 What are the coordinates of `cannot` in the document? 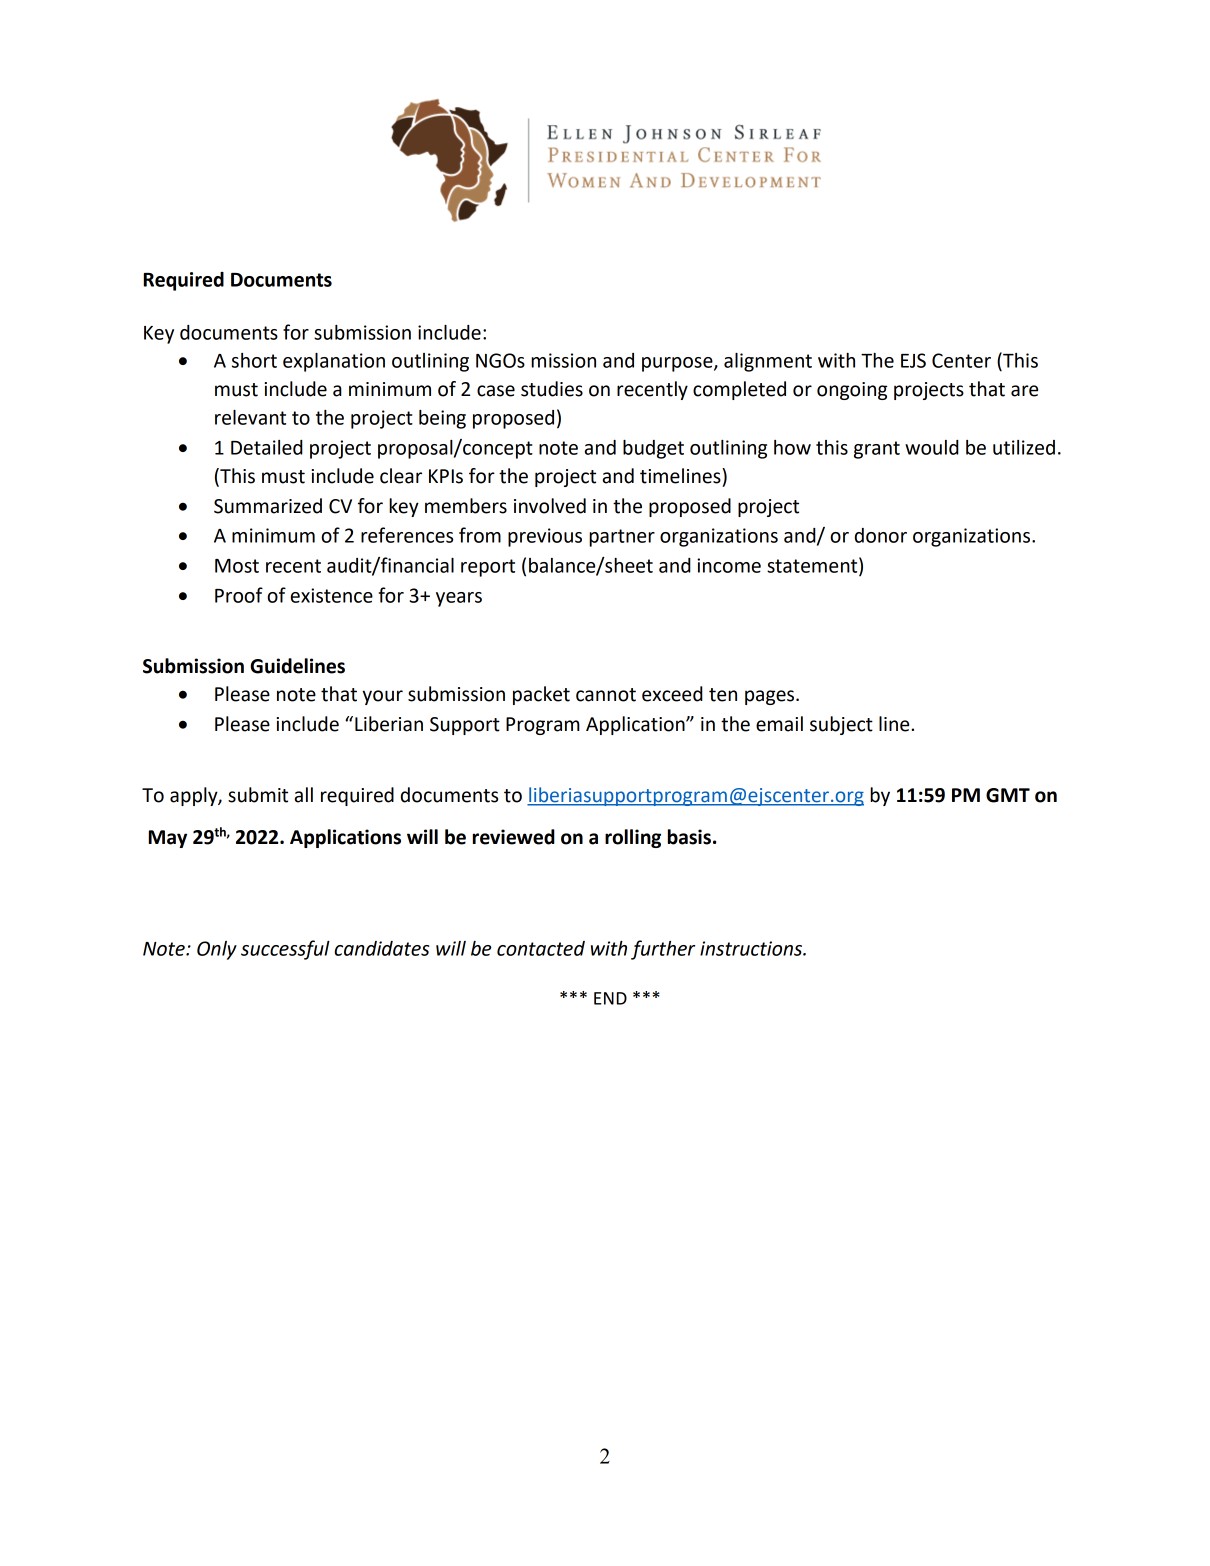 It's located at (606, 695).
